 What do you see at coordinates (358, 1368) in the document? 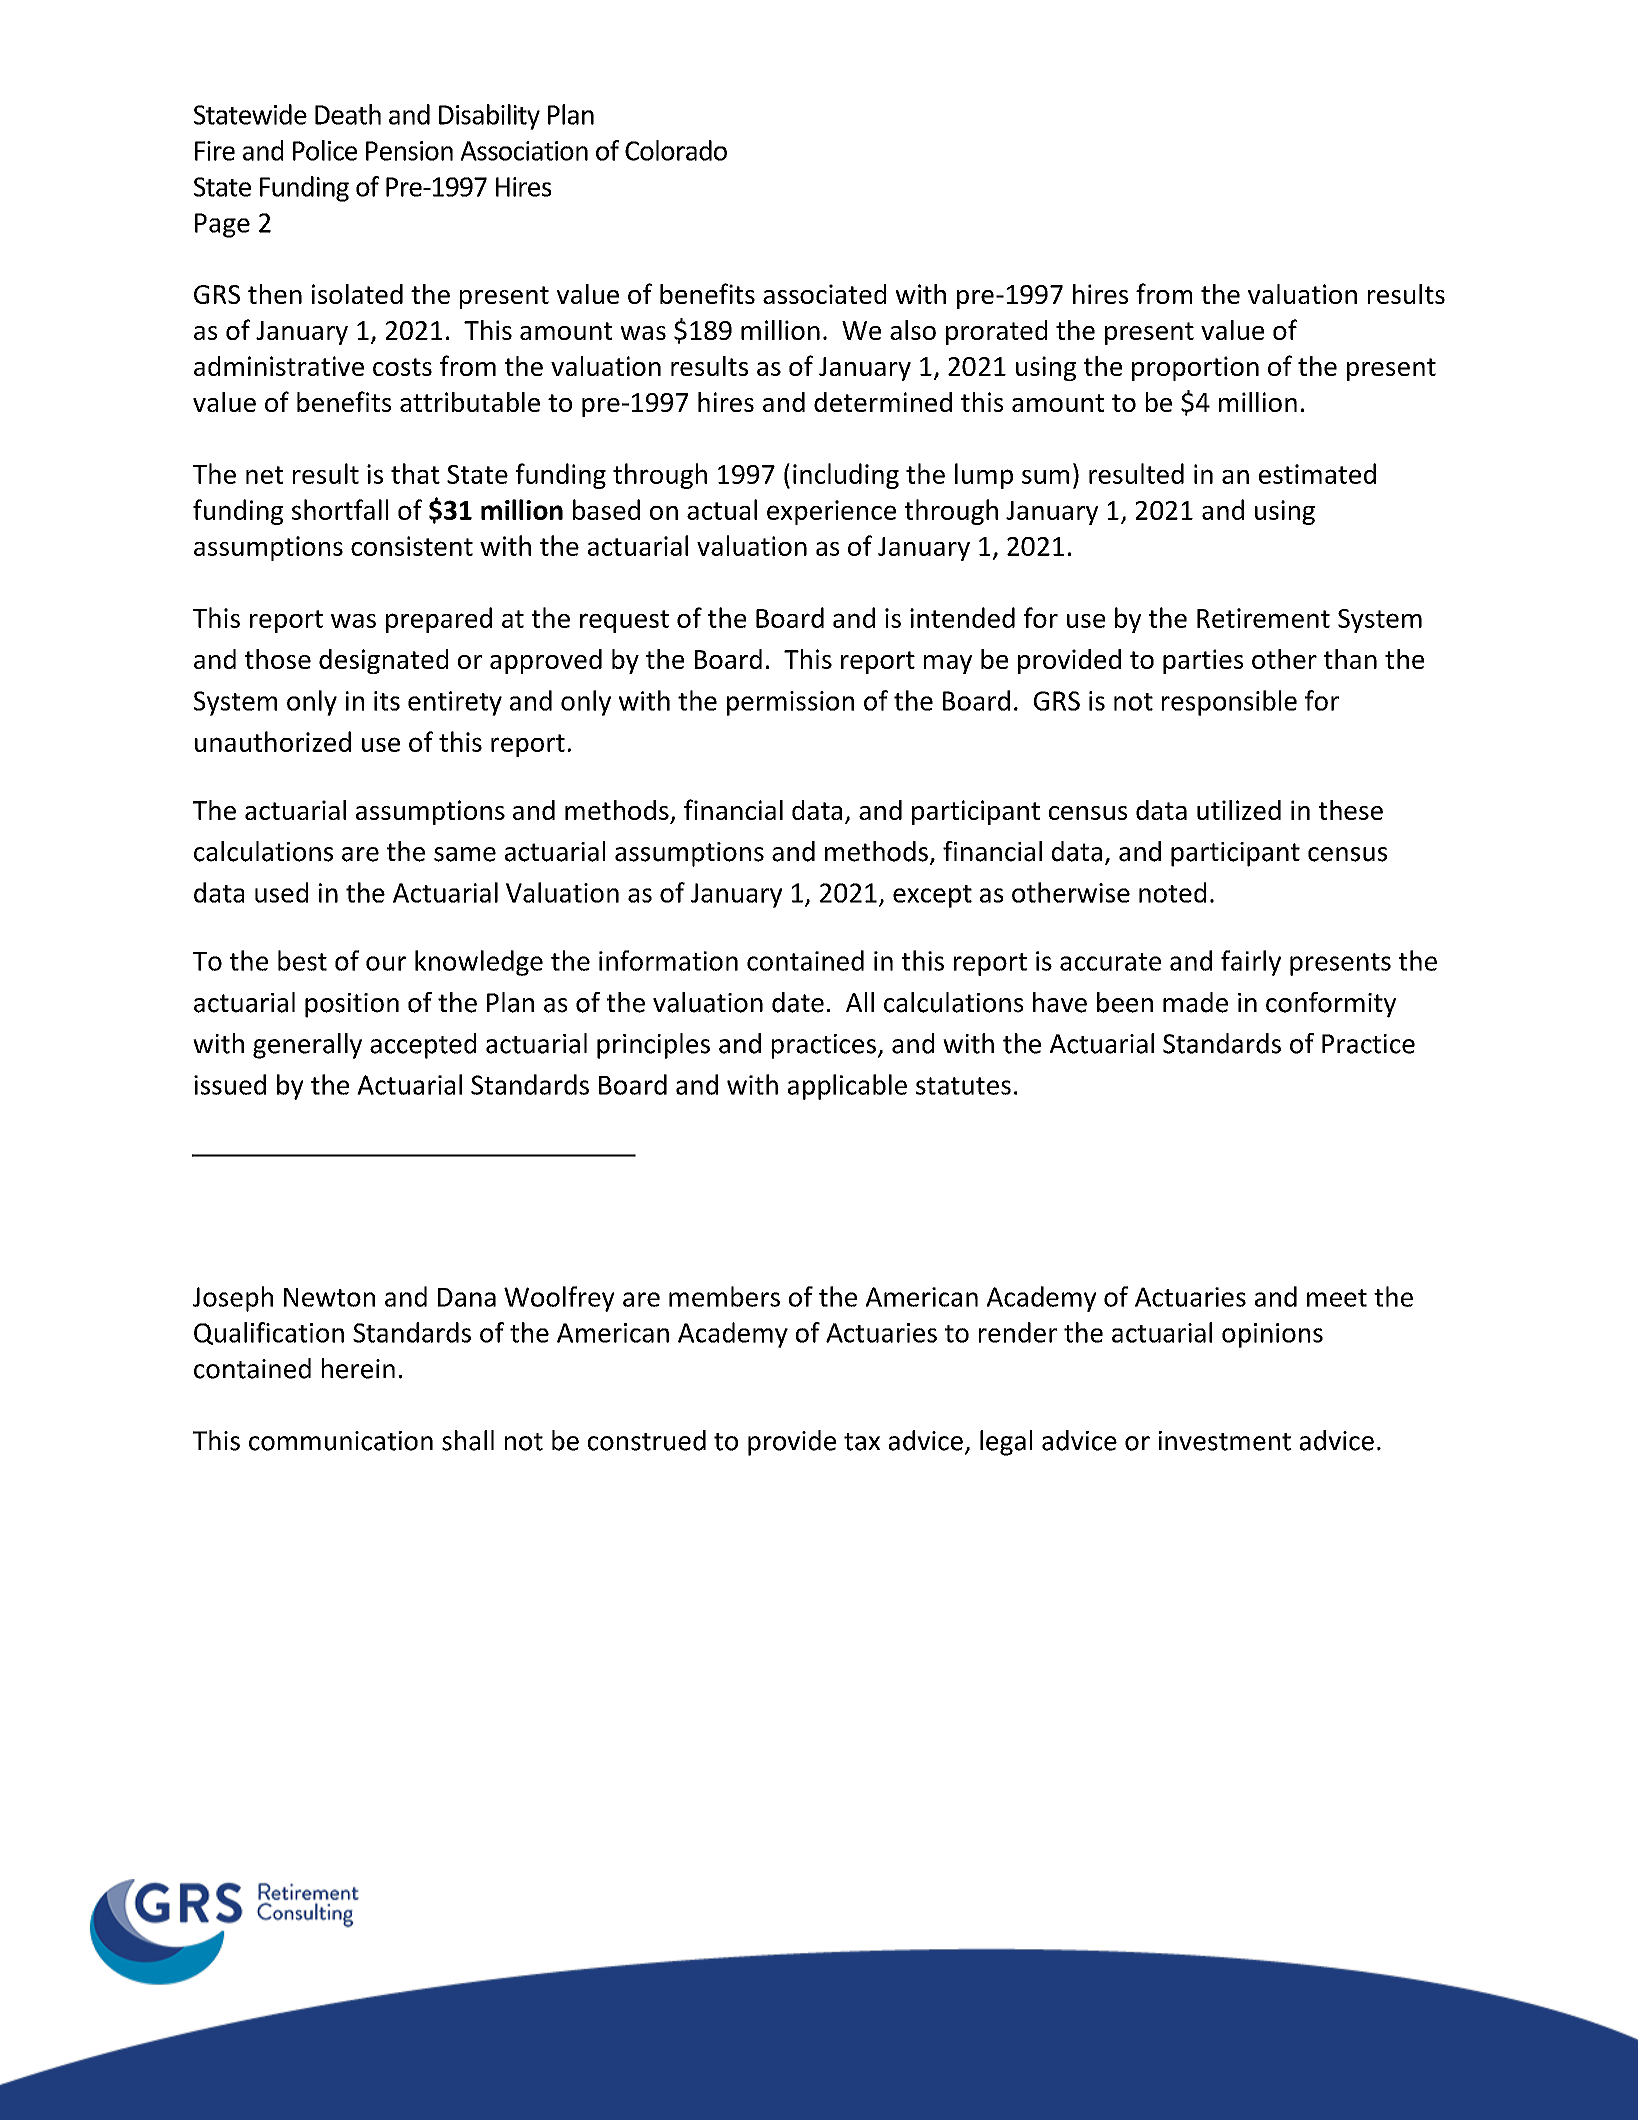
I see `herein` at bounding box center [358, 1368].
